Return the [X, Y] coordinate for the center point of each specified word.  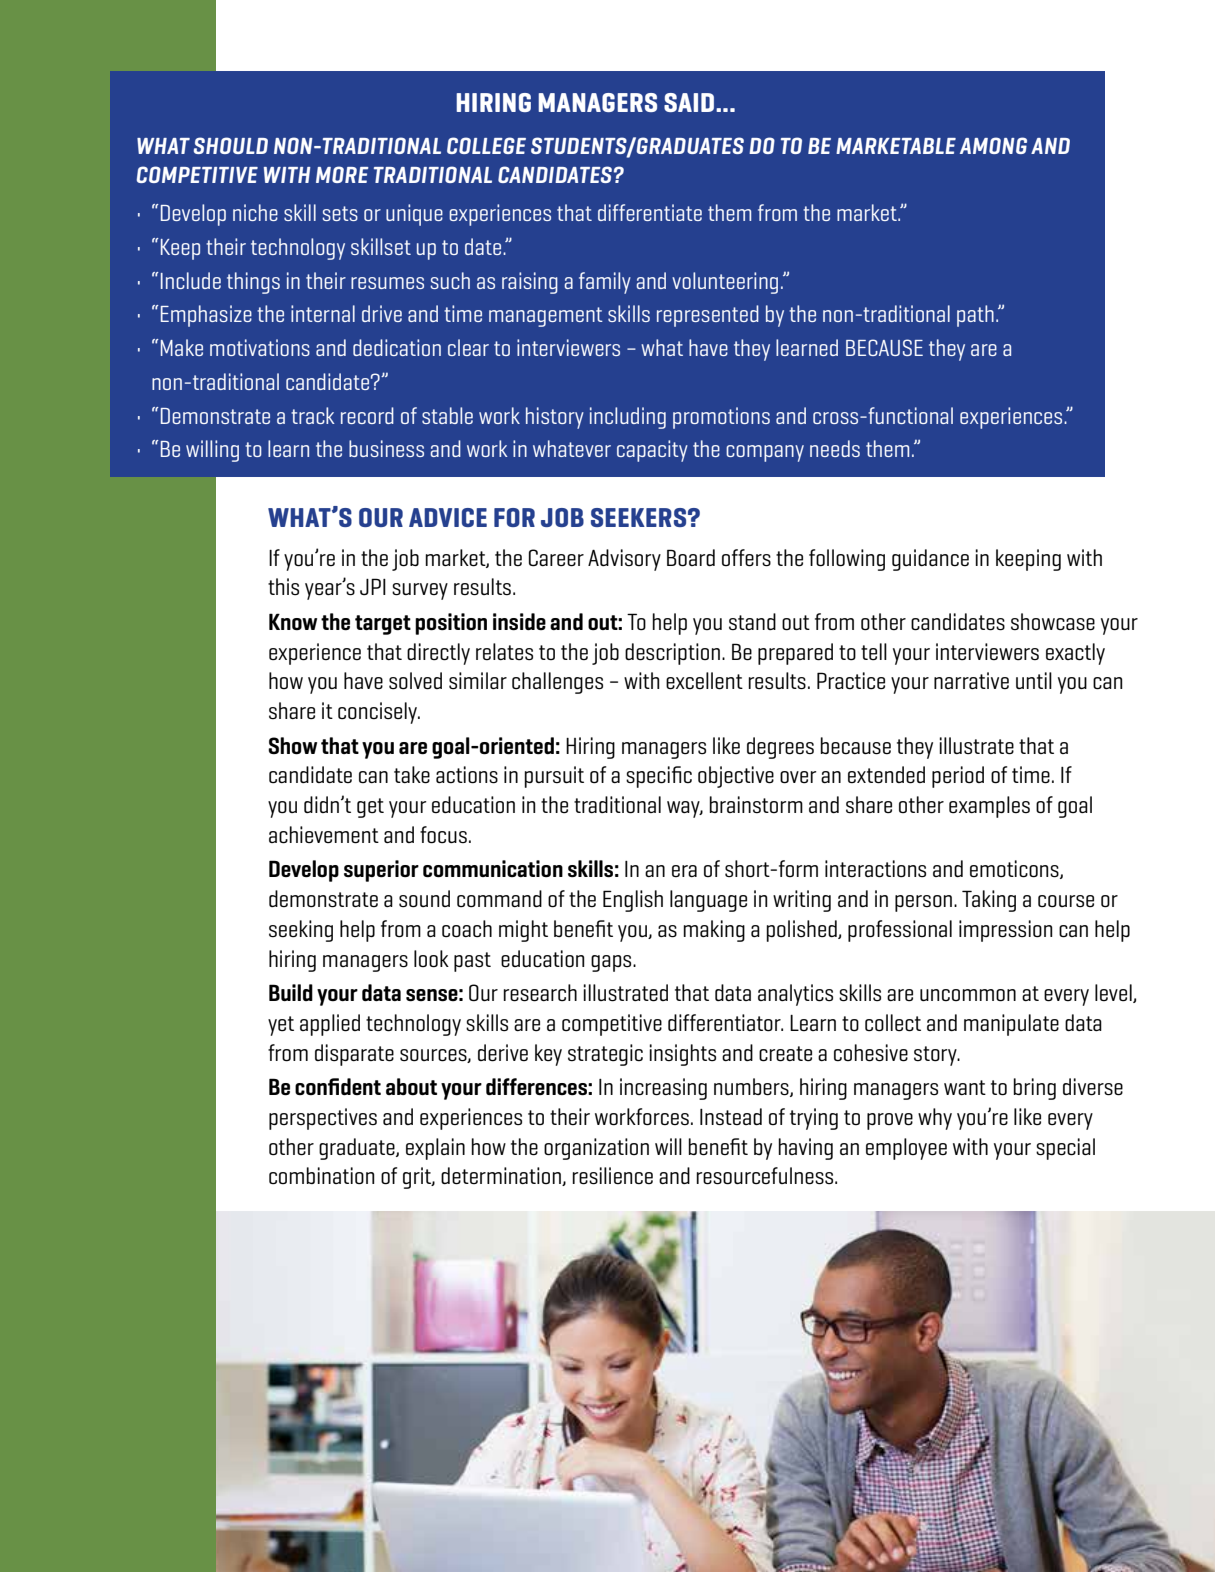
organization [596, 1149]
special [1065, 1149]
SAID [690, 102]
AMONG [993, 145]
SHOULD [231, 145]
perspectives [323, 1119]
